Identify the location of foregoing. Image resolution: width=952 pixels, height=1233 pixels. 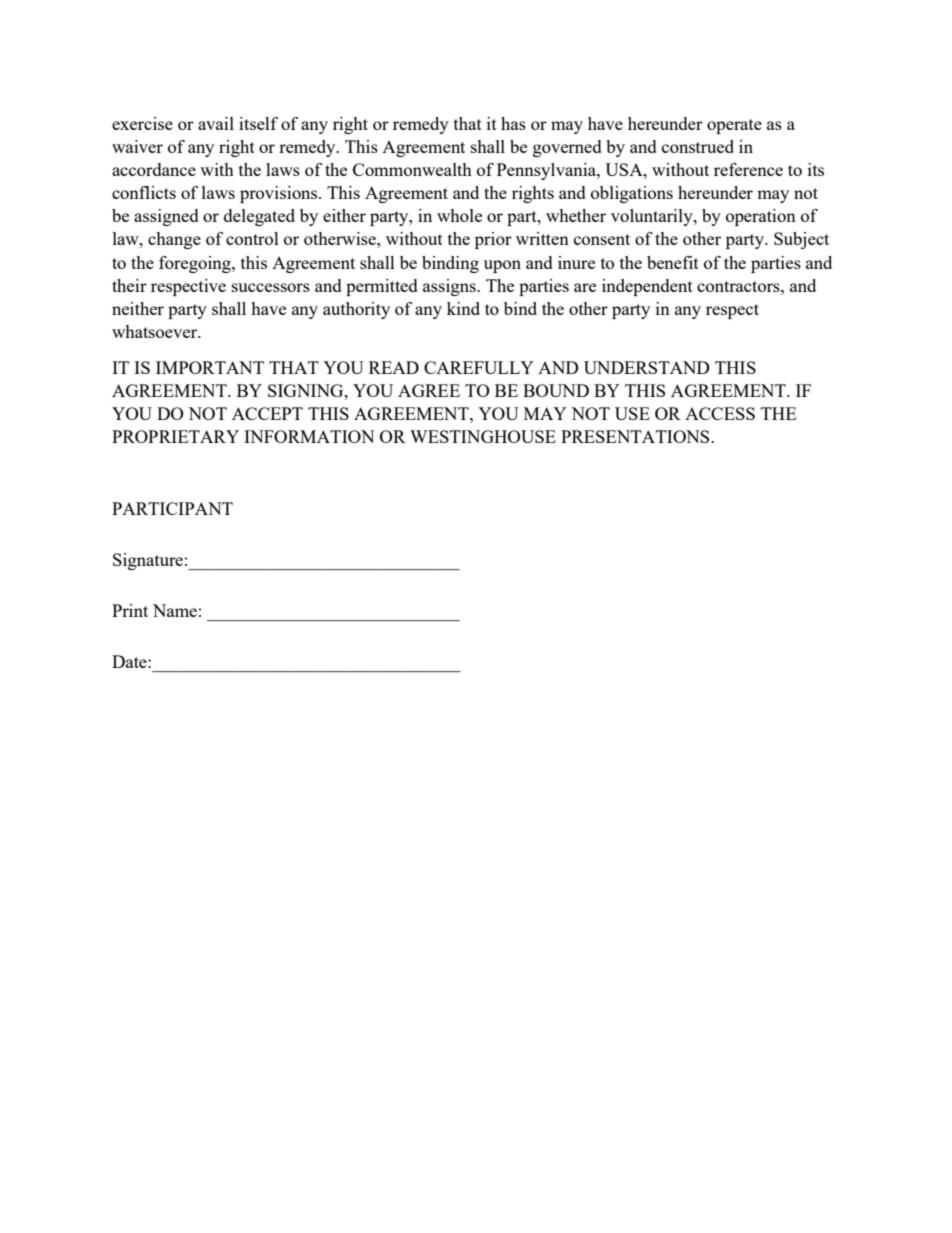
(196, 264).
